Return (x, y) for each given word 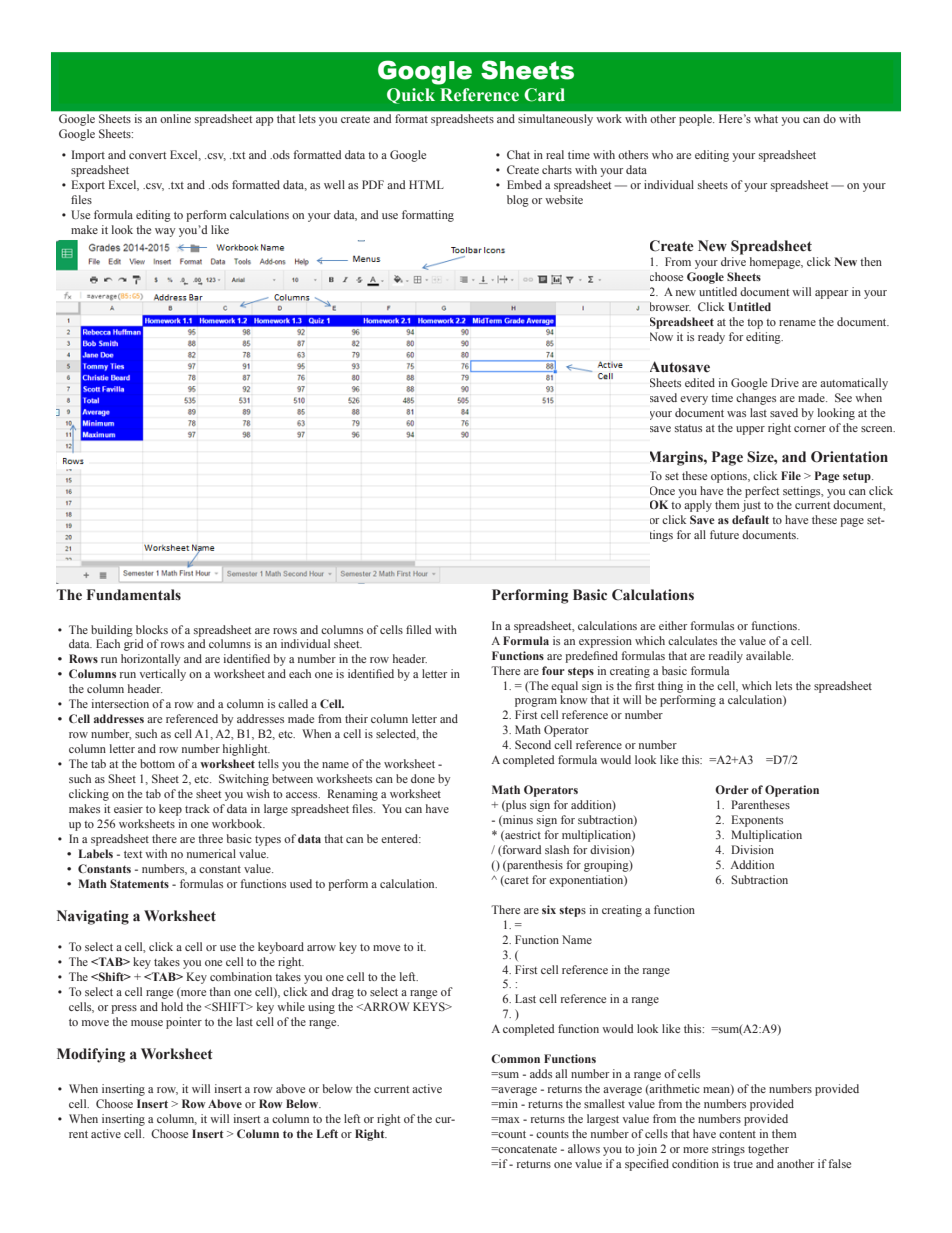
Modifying (91, 1055)
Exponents (757, 821)
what (766, 118)
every (694, 400)
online (176, 118)
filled (418, 629)
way (165, 232)
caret (516, 881)
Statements (139, 883)
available (769, 655)
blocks (152, 629)
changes (756, 399)
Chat (518, 154)
